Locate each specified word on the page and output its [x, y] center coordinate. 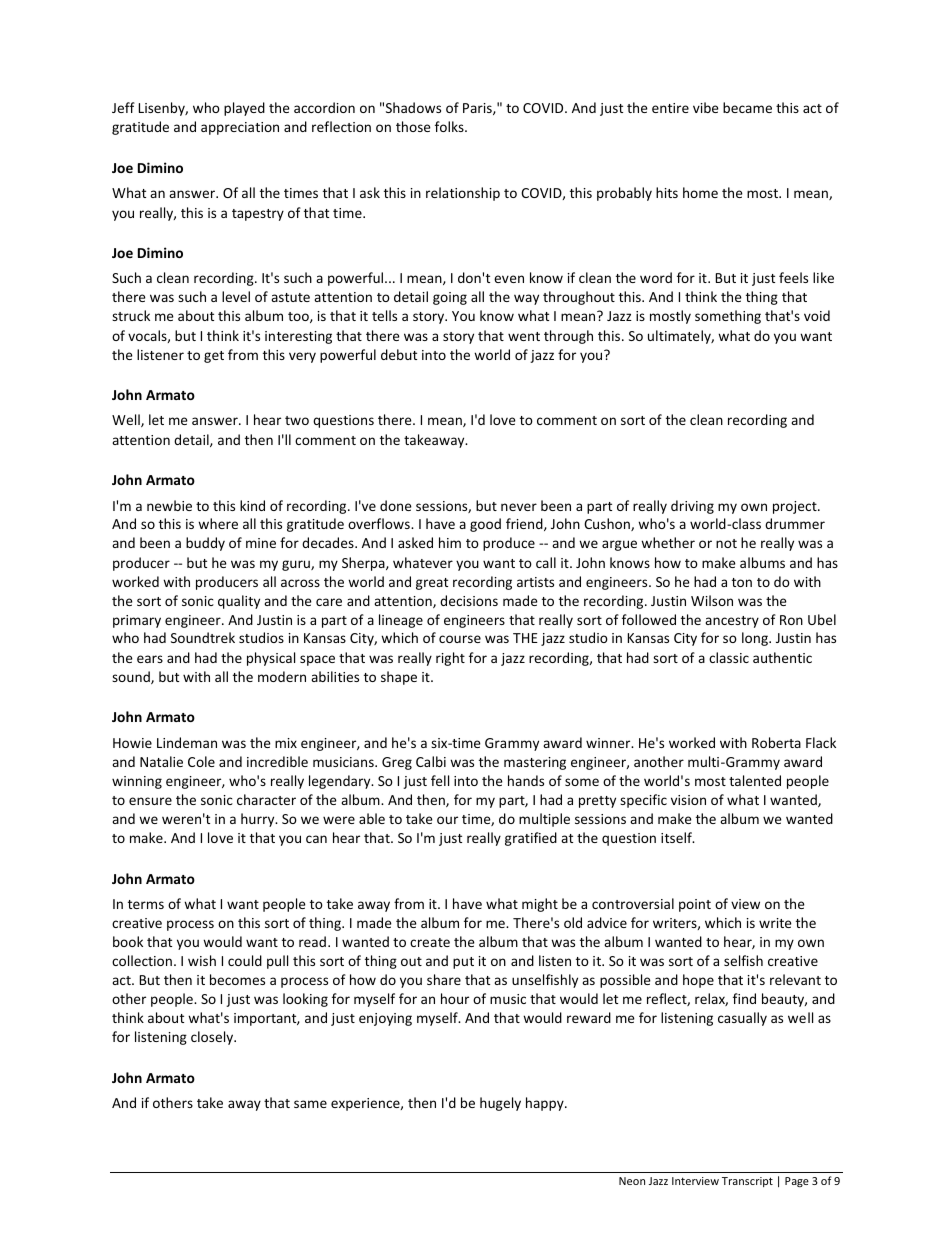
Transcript [747, 1182]
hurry [259, 820]
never [519, 507]
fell [440, 780]
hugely [500, 1104]
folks [450, 126]
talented [755, 780]
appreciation [240, 128]
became [747, 107]
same [310, 1104]
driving [692, 507]
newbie [169, 505]
